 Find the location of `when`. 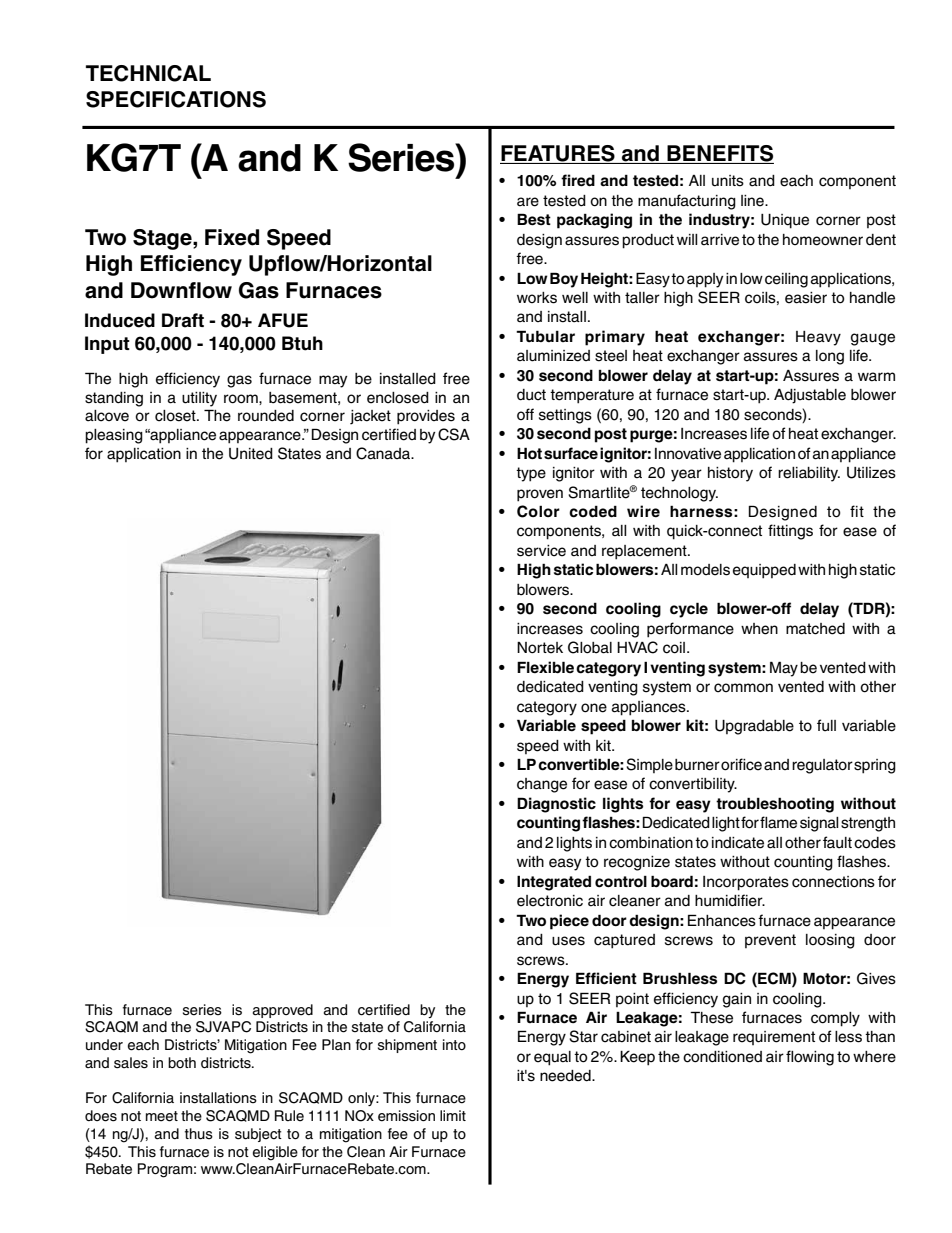

when is located at coordinates (759, 629).
